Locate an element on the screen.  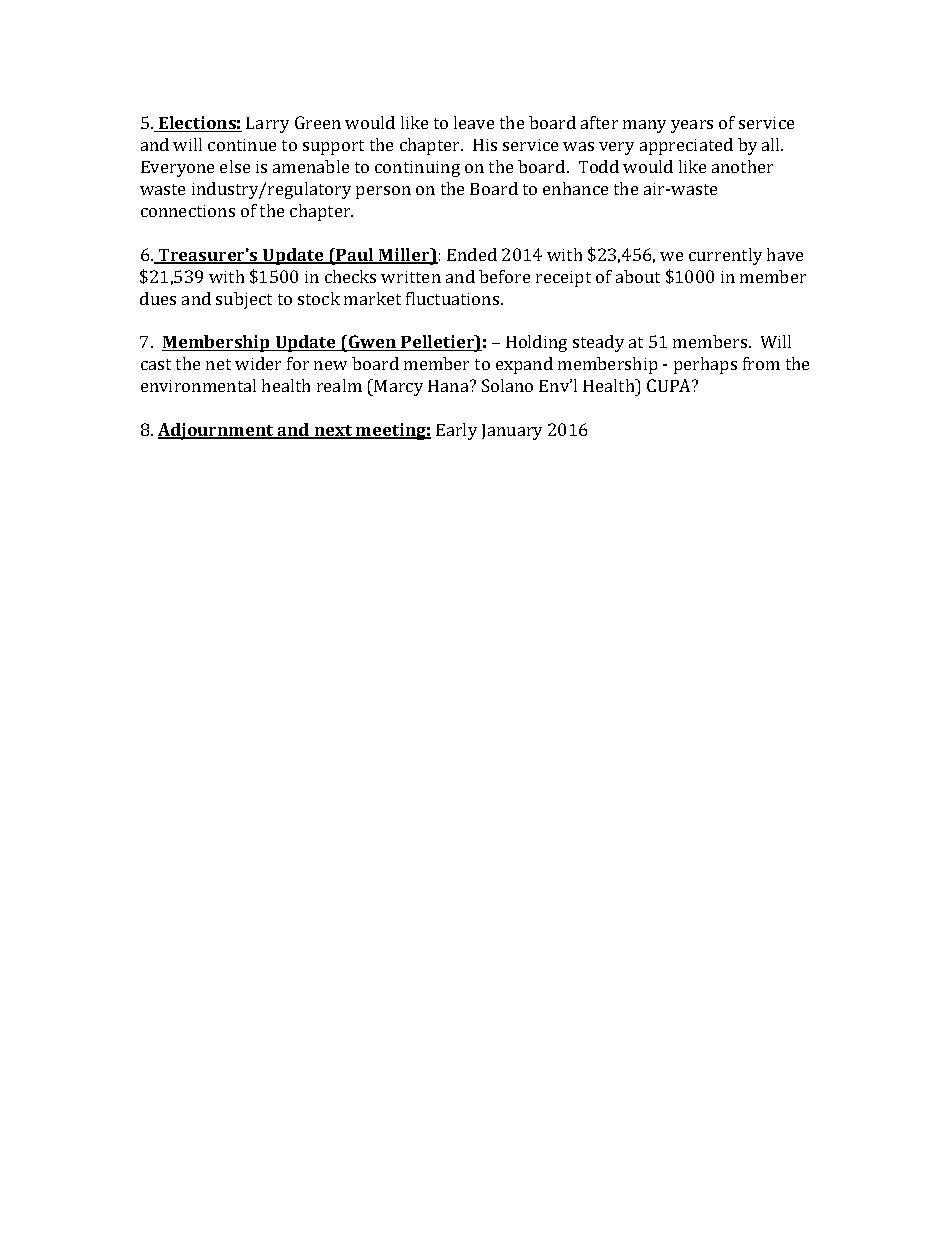
Early is located at coordinates (456, 431).
